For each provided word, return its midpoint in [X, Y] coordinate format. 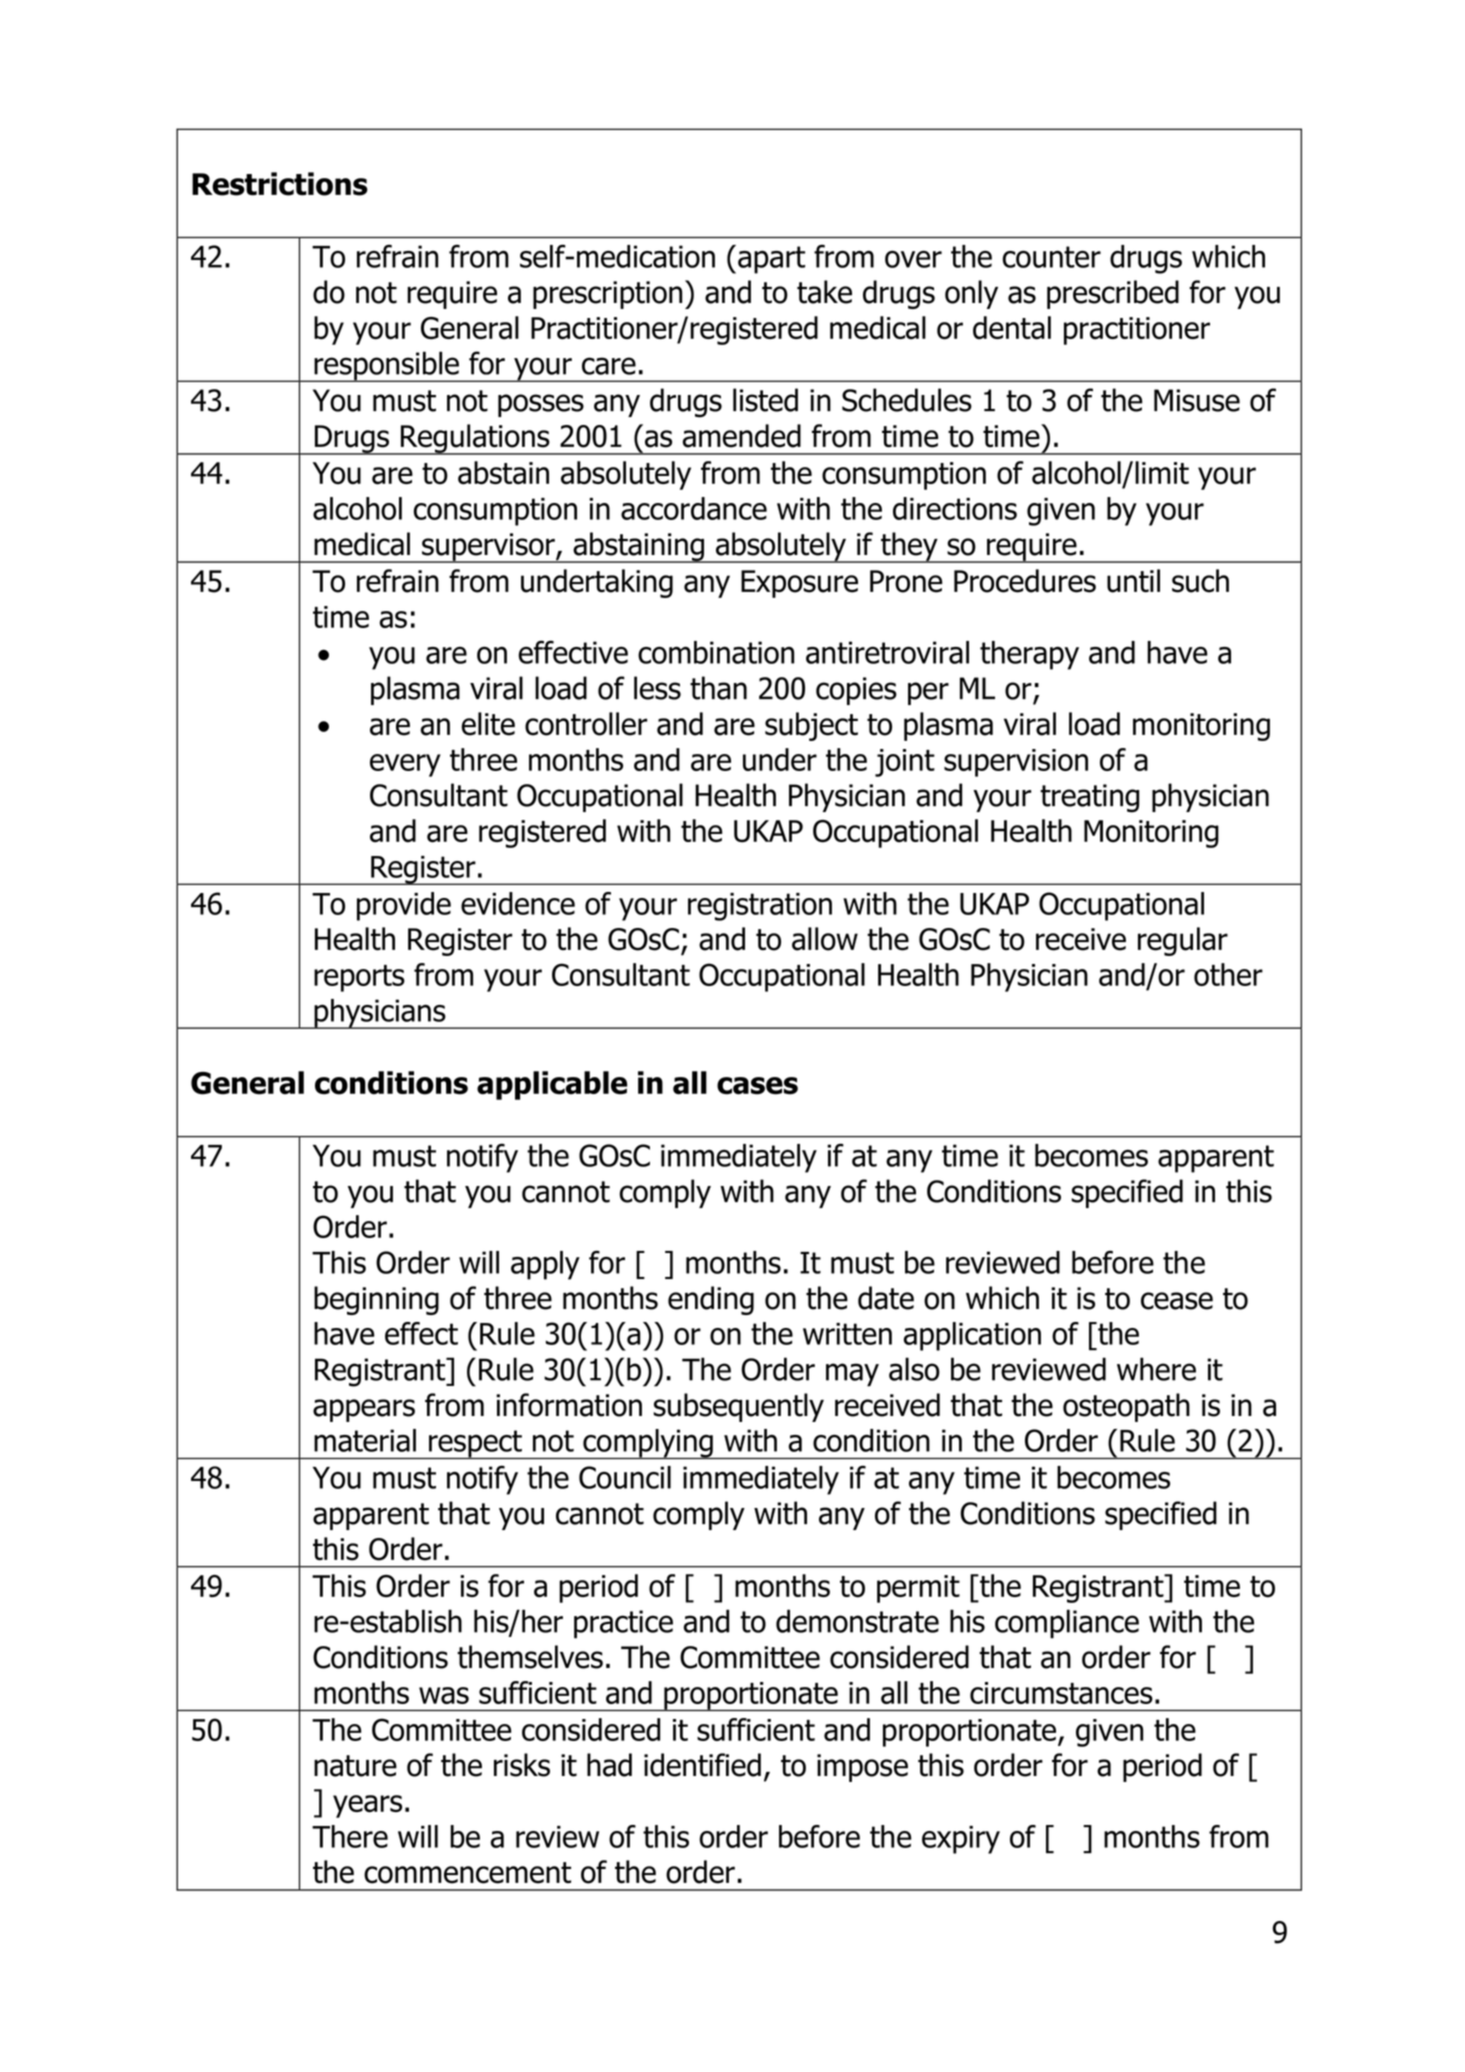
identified [702, 1765]
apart [771, 260]
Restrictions [280, 184]
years [367, 1806]
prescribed [1113, 294]
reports [359, 978]
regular [1183, 941]
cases [757, 1086]
